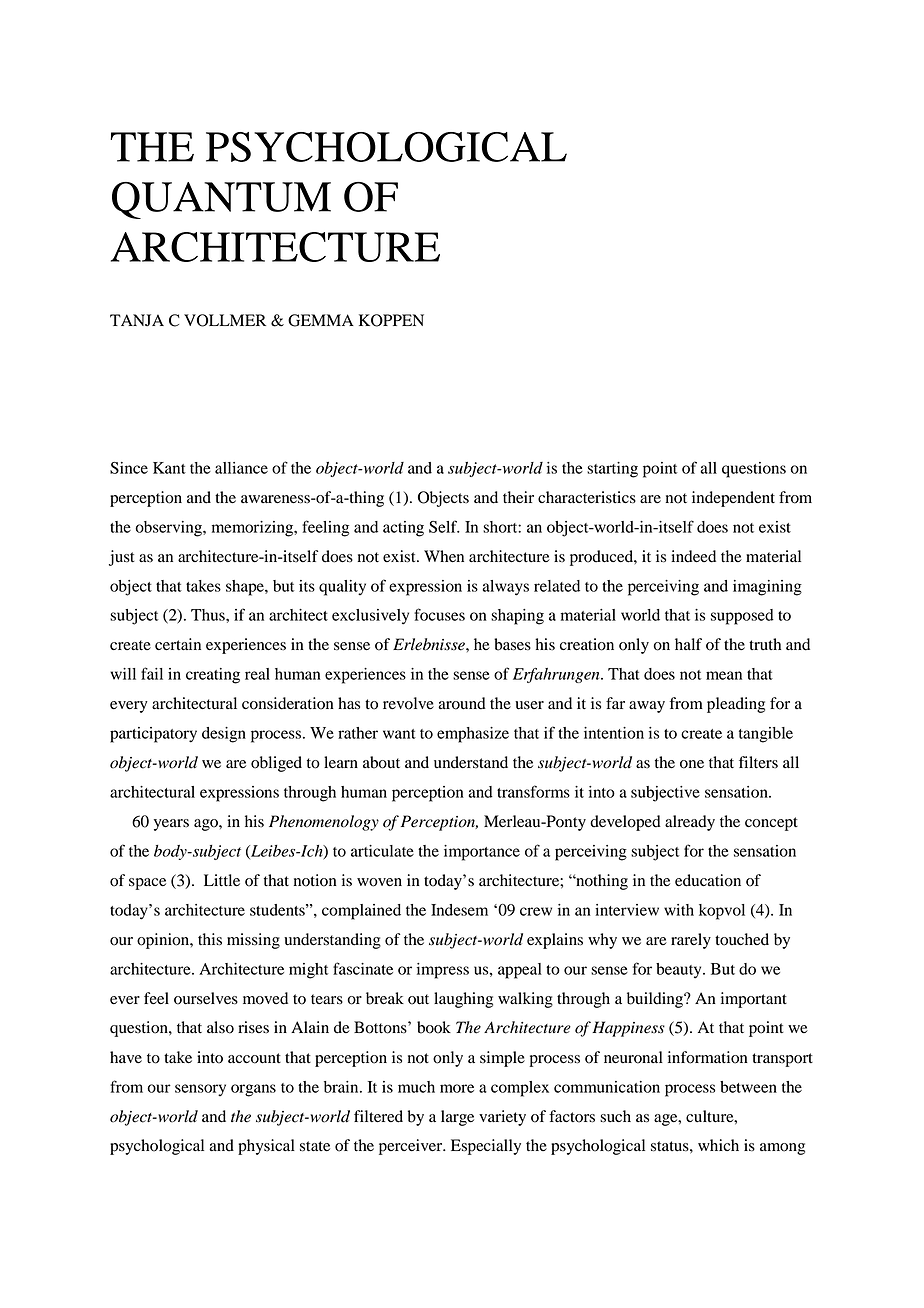 This page has width=924, height=1308. I want to click on starting, so click(612, 470).
